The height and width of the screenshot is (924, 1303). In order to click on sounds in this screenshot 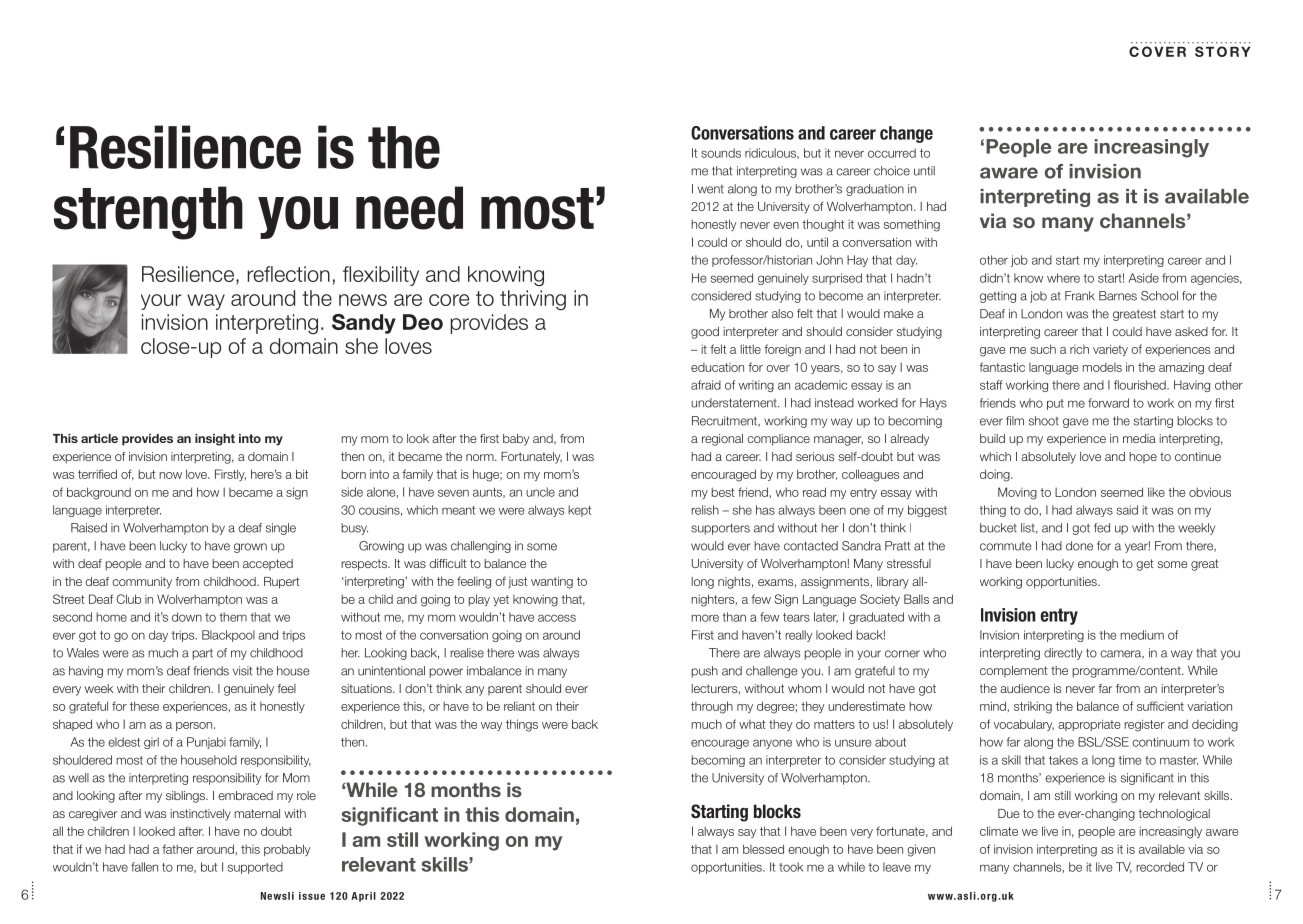, I will do `click(721, 153)`.
